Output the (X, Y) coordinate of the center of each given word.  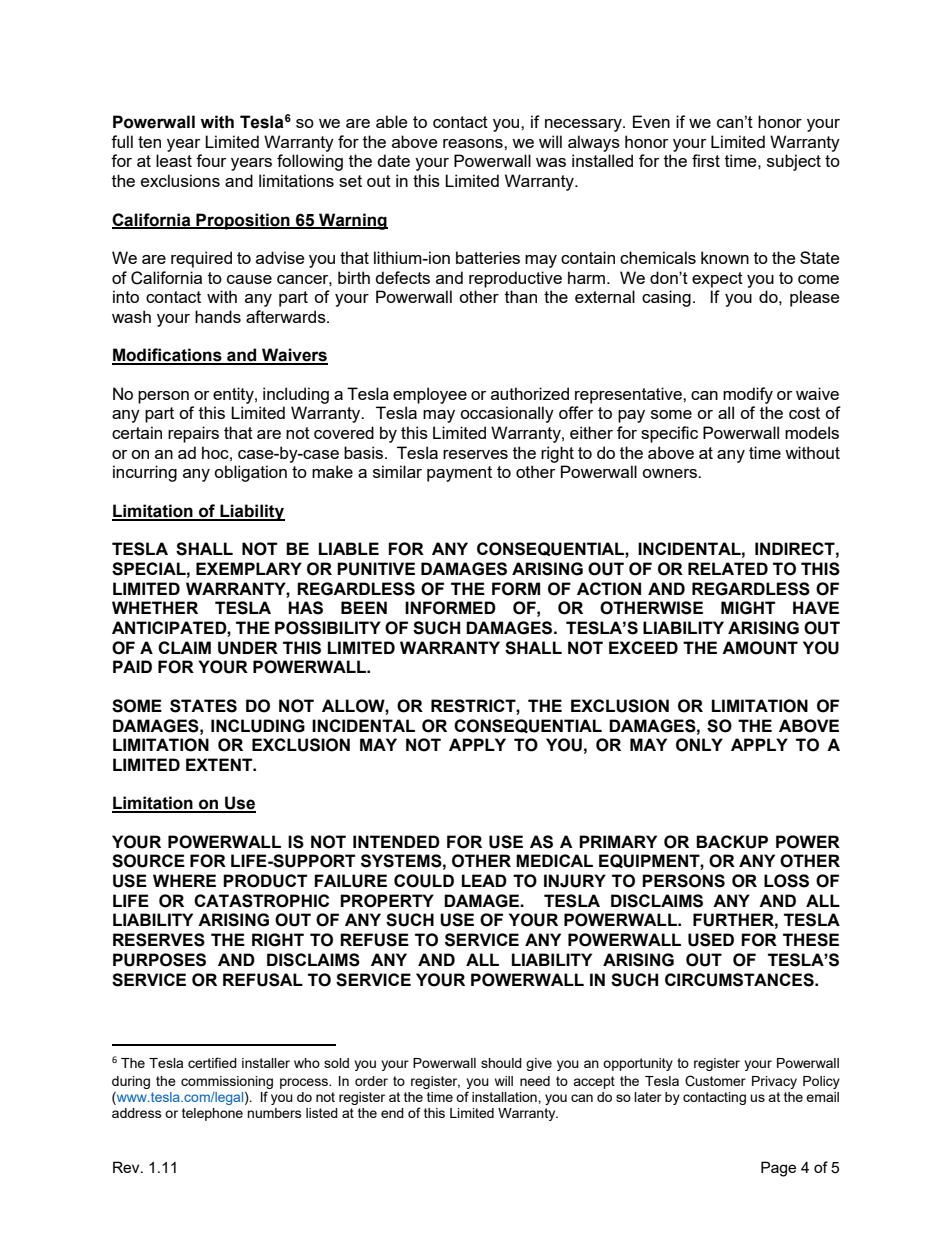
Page (778, 1169)
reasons (474, 143)
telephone (212, 1114)
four (211, 160)
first (706, 160)
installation (505, 1097)
